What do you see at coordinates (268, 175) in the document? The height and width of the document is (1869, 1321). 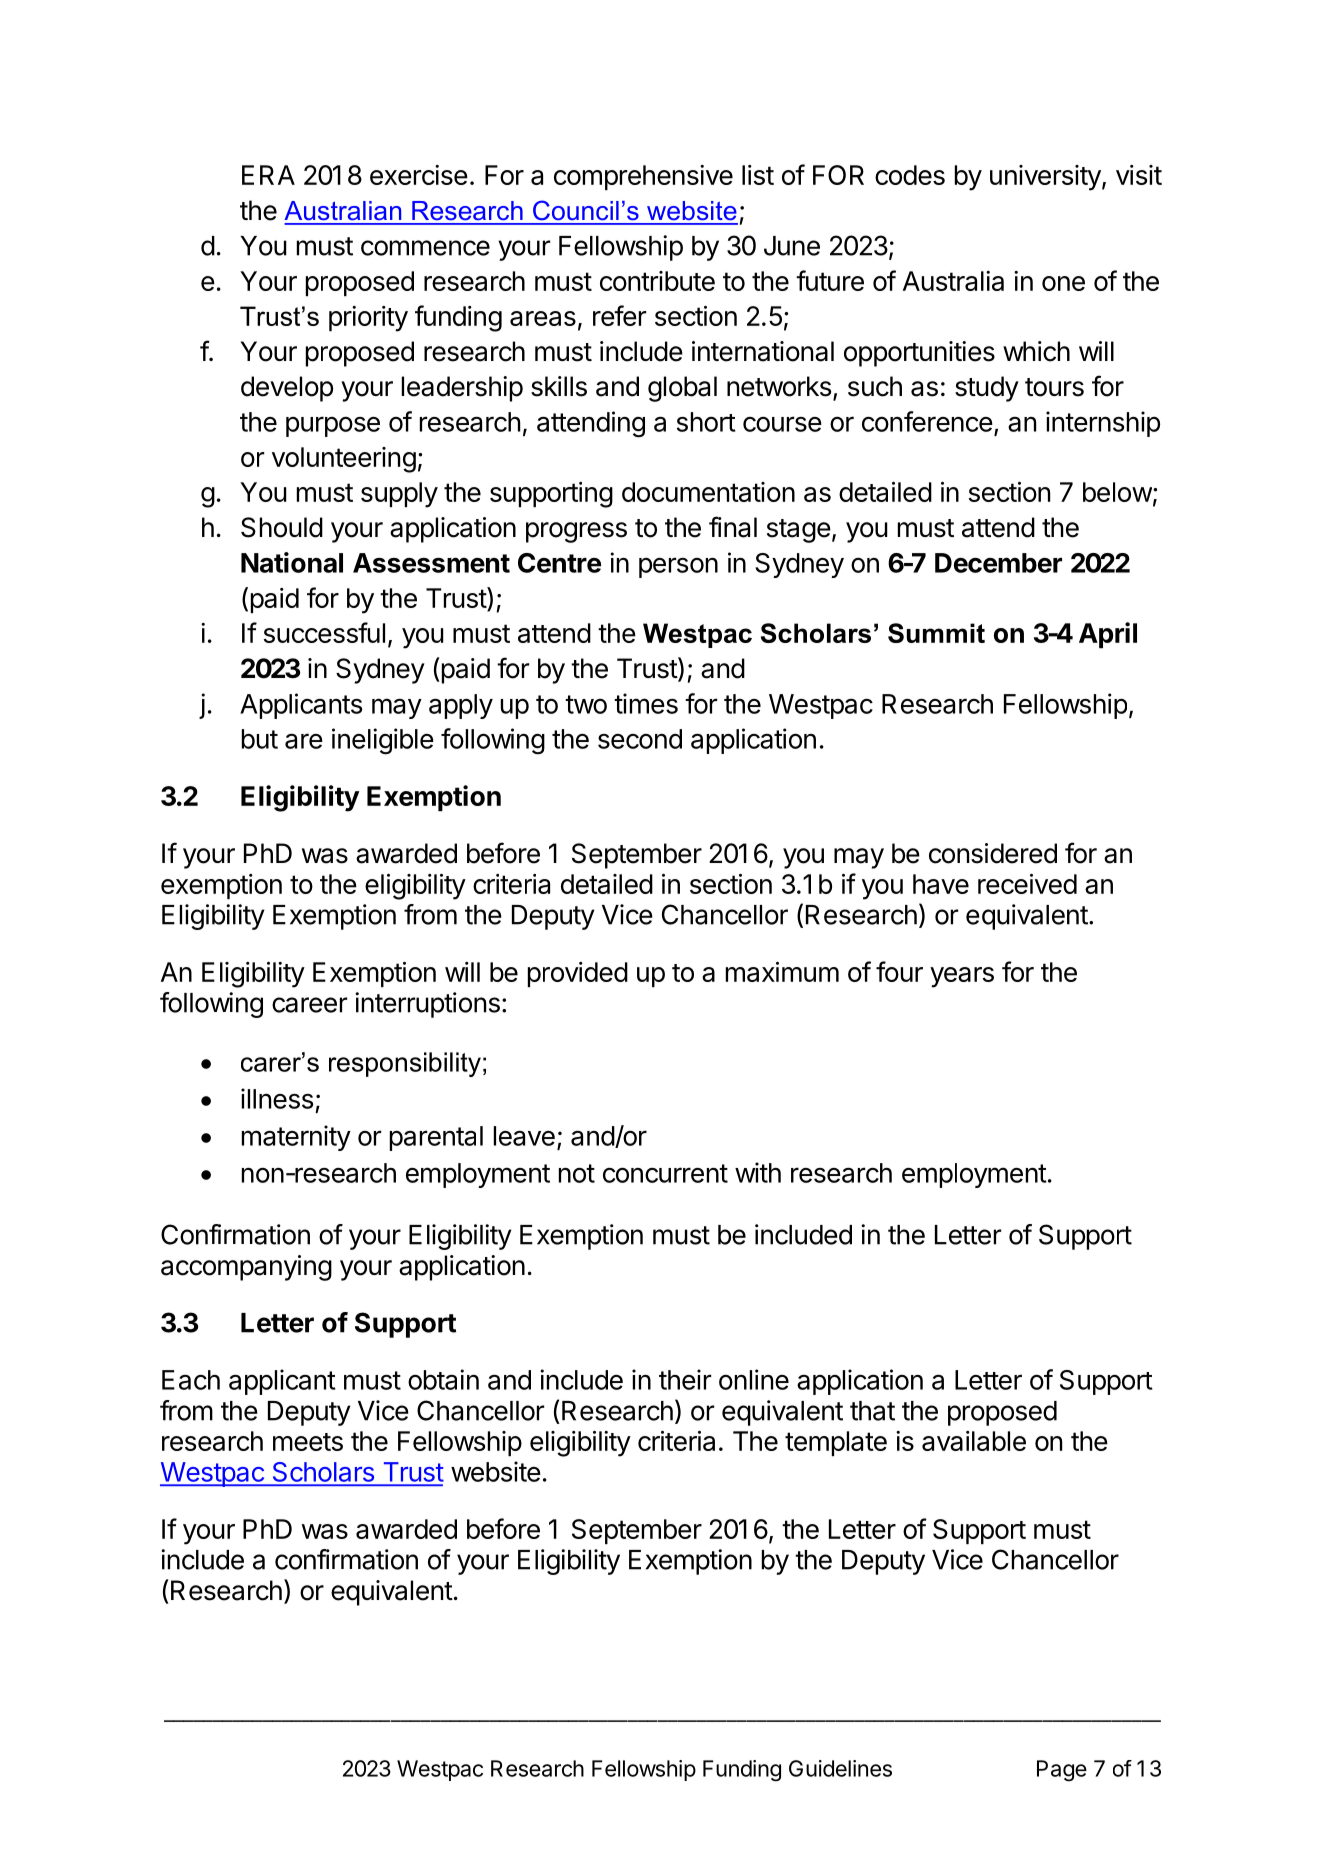 I see `ERA` at bounding box center [268, 175].
